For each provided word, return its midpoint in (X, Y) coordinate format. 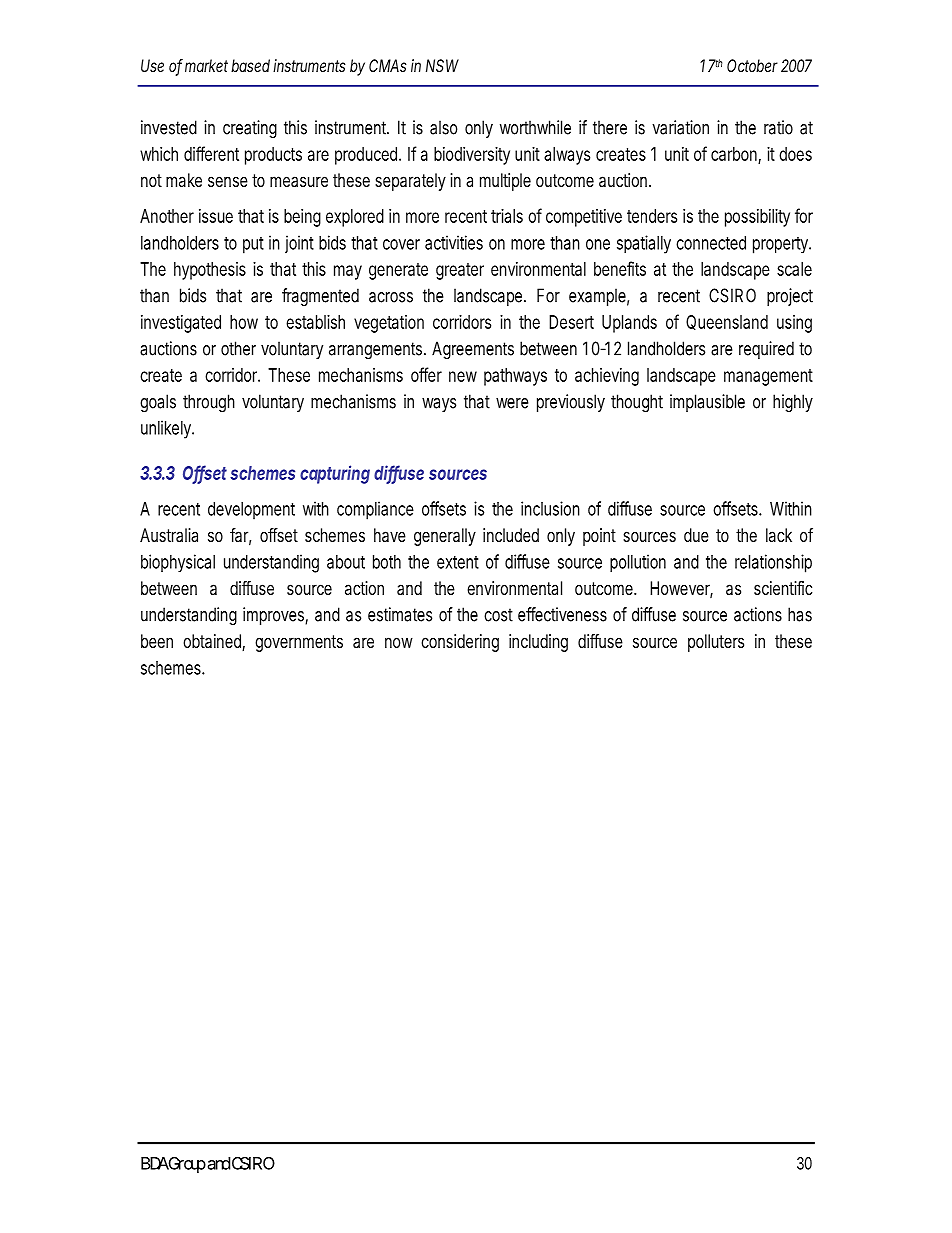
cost (498, 615)
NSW (442, 65)
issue (216, 216)
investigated (181, 324)
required (766, 350)
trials (507, 216)
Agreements (473, 350)
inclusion (550, 508)
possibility (757, 218)
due (696, 535)
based (250, 65)
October (752, 65)
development (251, 511)
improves (275, 616)
